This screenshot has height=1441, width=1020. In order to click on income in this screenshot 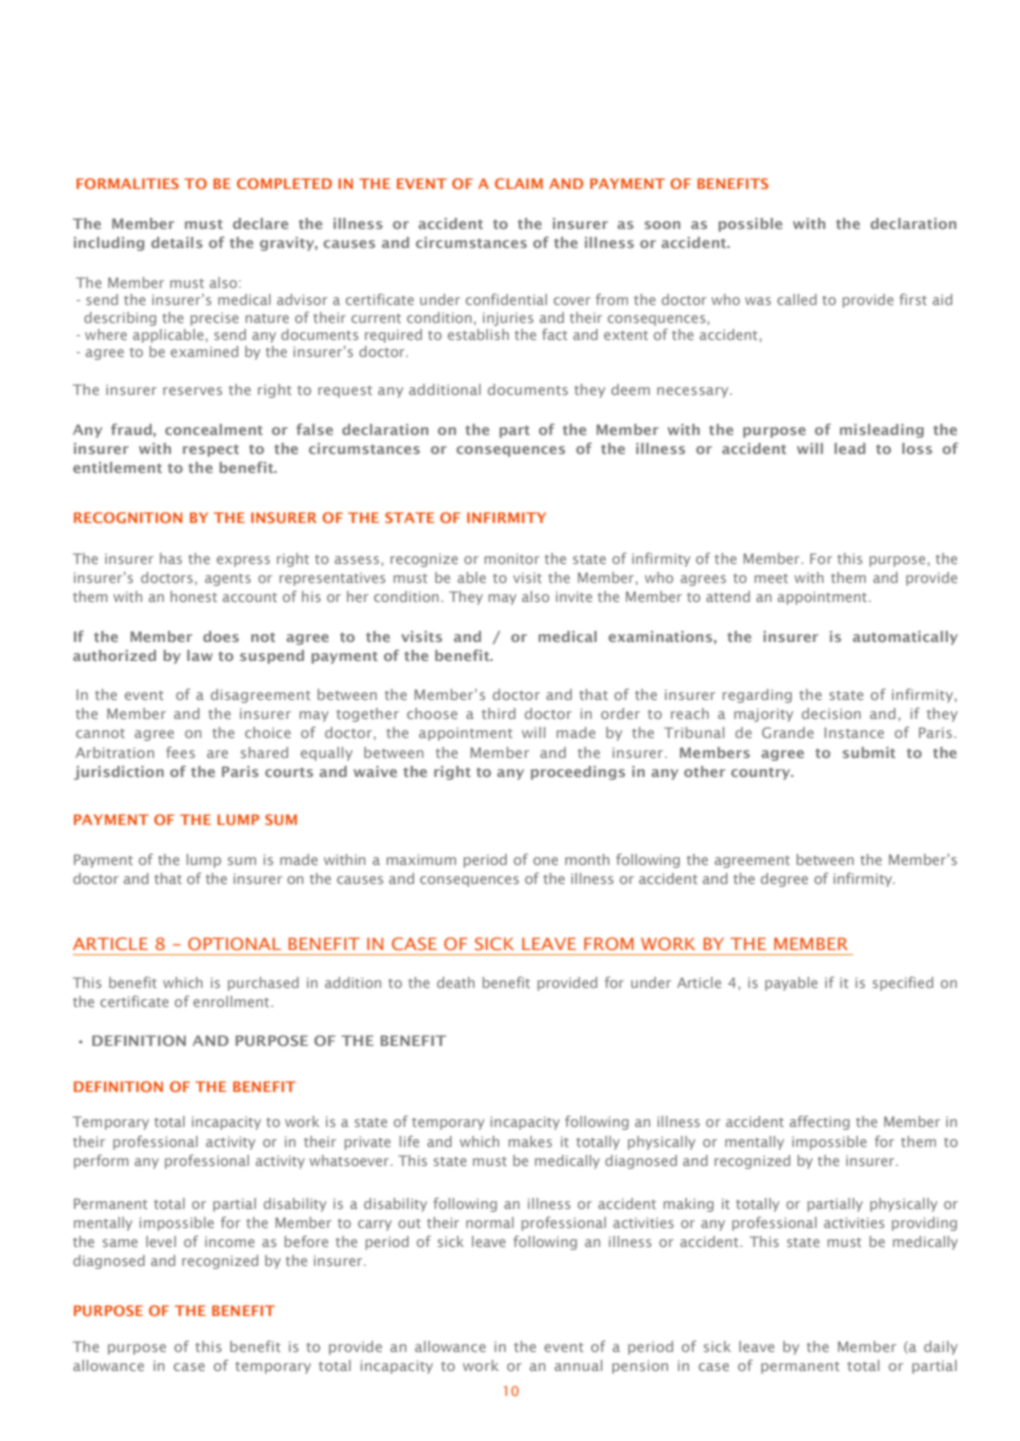, I will do `click(230, 1241)`.
